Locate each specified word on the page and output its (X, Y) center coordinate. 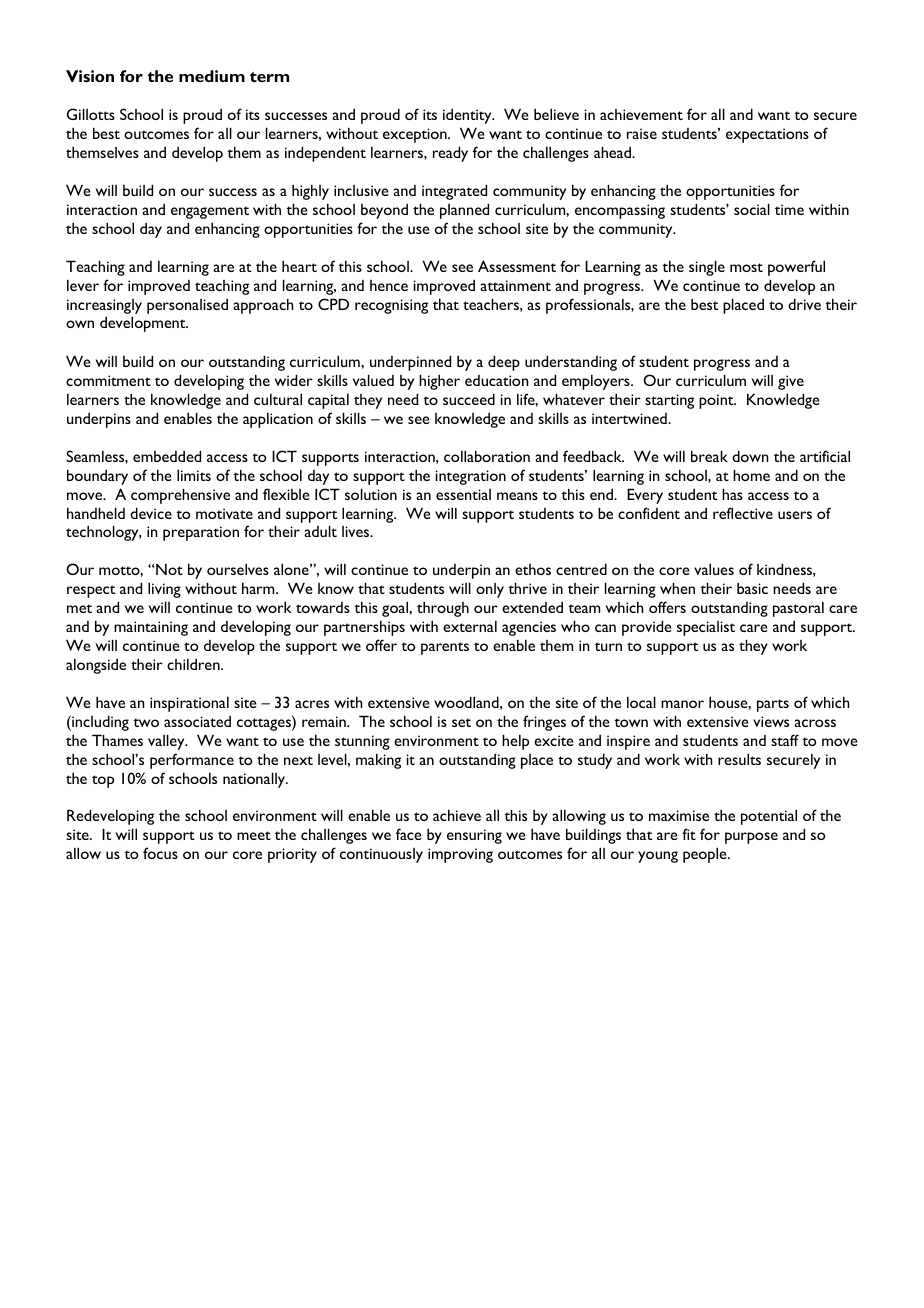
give (791, 382)
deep (504, 363)
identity (468, 116)
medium (212, 76)
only (490, 590)
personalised (187, 306)
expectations (767, 135)
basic (752, 588)
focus (160, 853)
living (164, 590)
